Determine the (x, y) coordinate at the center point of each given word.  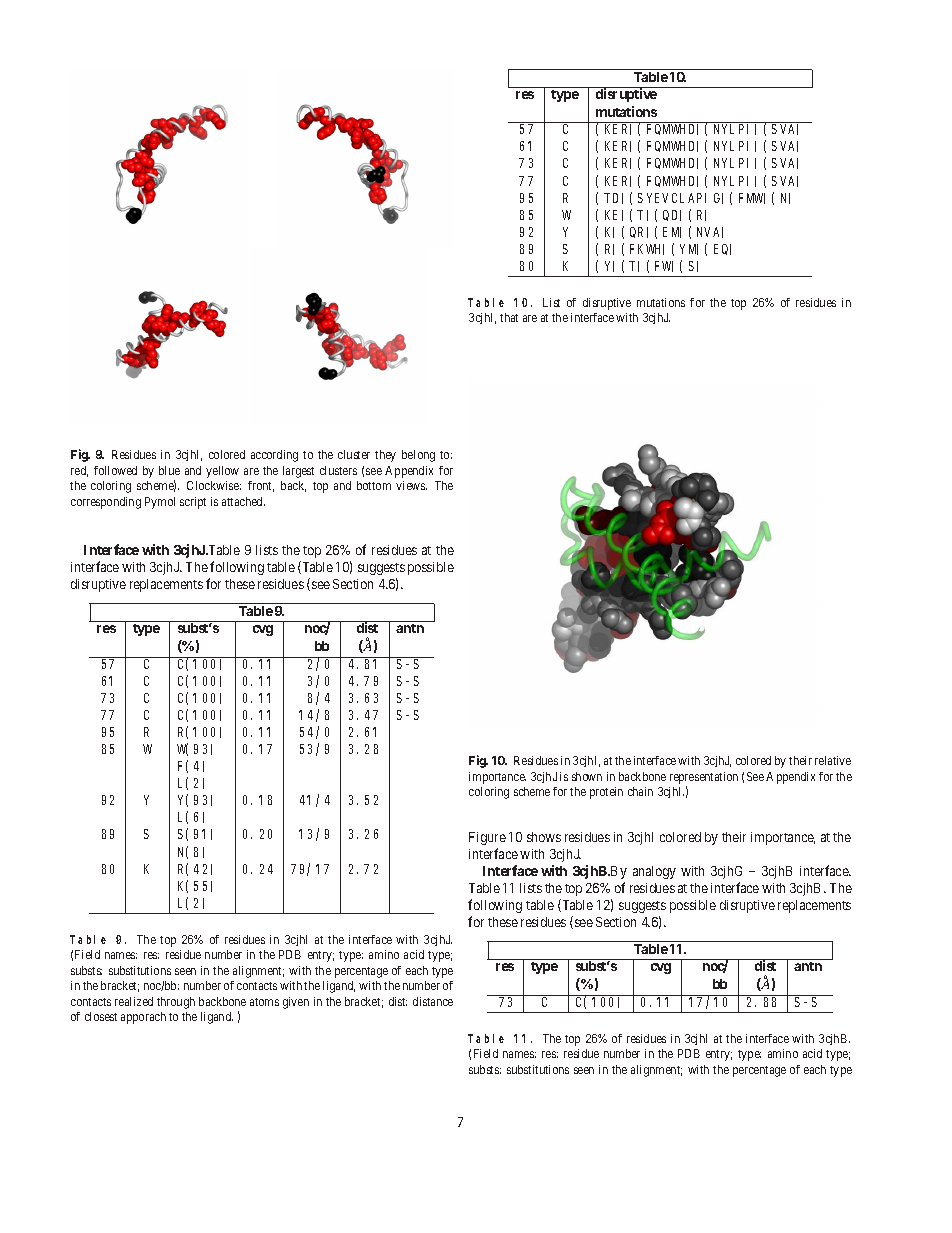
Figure (487, 838)
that (509, 317)
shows (544, 837)
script (193, 503)
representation (704, 778)
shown (587, 776)
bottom (374, 485)
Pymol (160, 503)
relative (833, 760)
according (274, 456)
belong (418, 456)
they (385, 456)
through (176, 1003)
